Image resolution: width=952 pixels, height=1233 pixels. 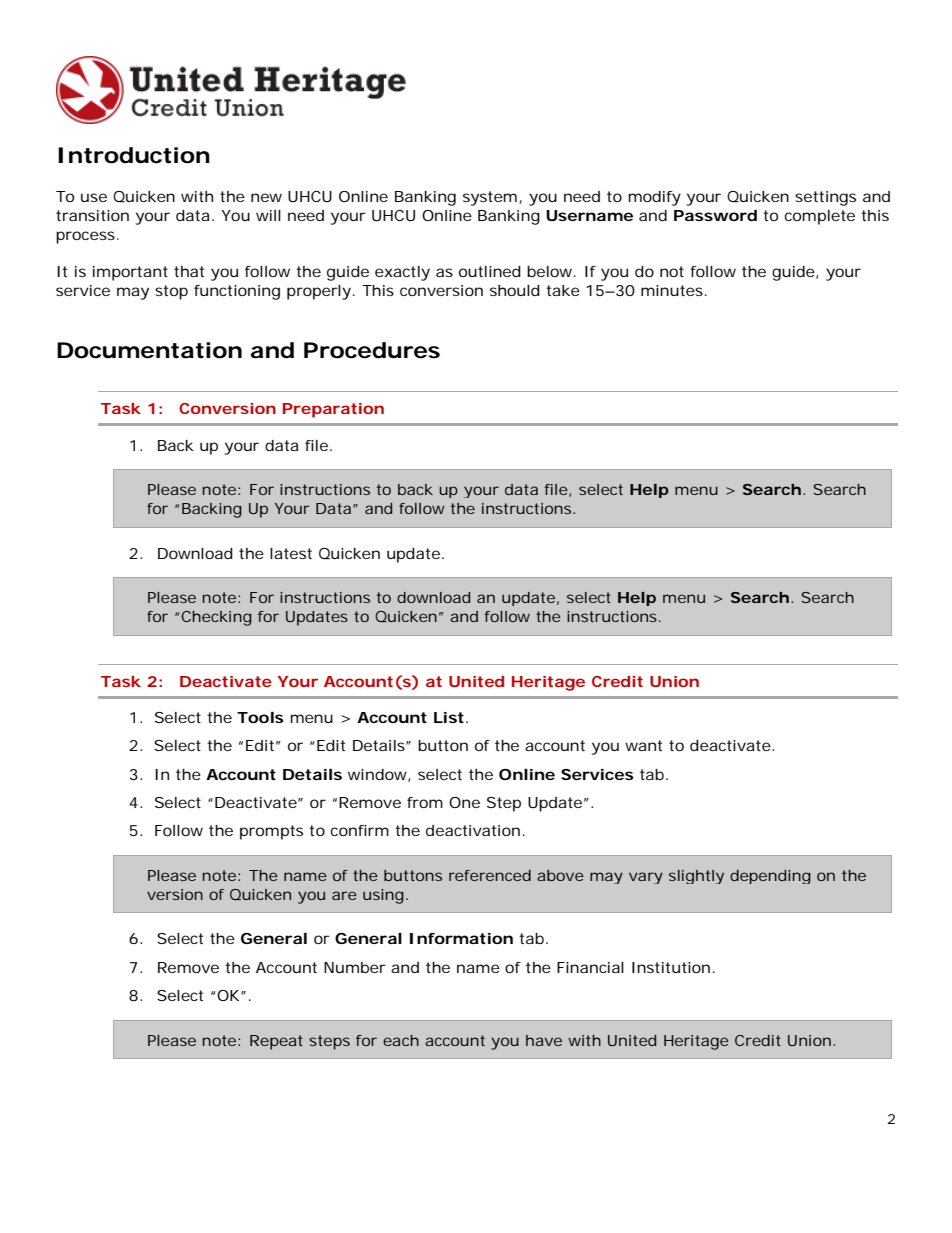 I want to click on List, so click(x=449, y=717).
